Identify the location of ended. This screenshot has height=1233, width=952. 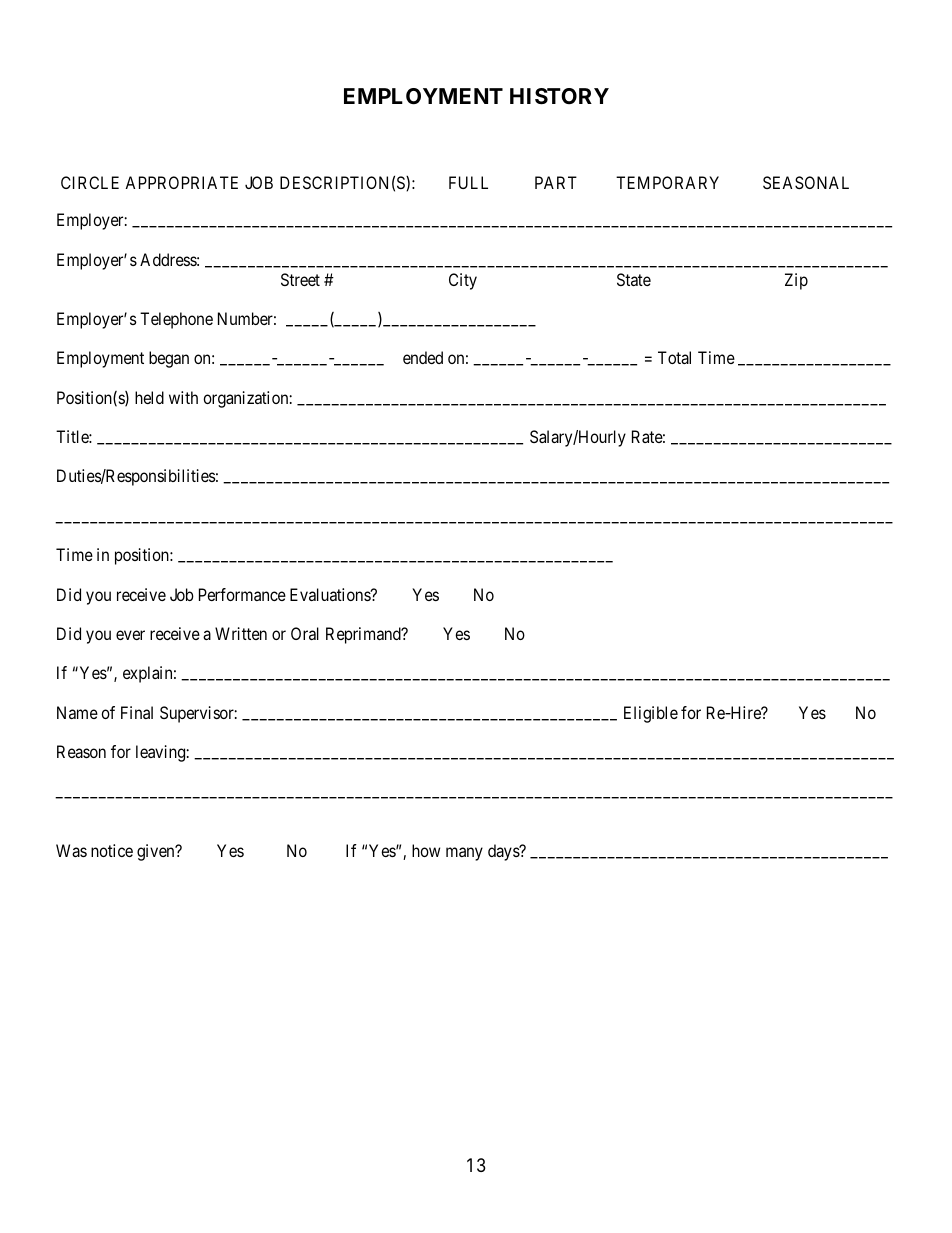
(423, 357).
